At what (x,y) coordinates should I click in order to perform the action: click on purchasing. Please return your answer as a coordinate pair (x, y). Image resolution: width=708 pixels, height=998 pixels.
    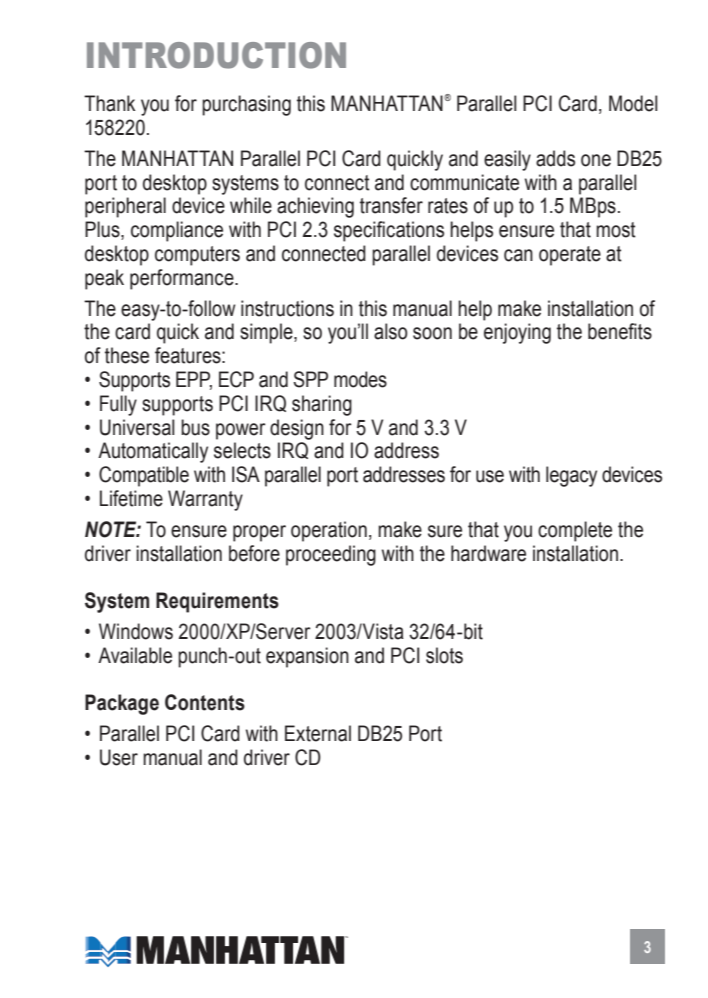
    Looking at the image, I should click on (246, 105).
